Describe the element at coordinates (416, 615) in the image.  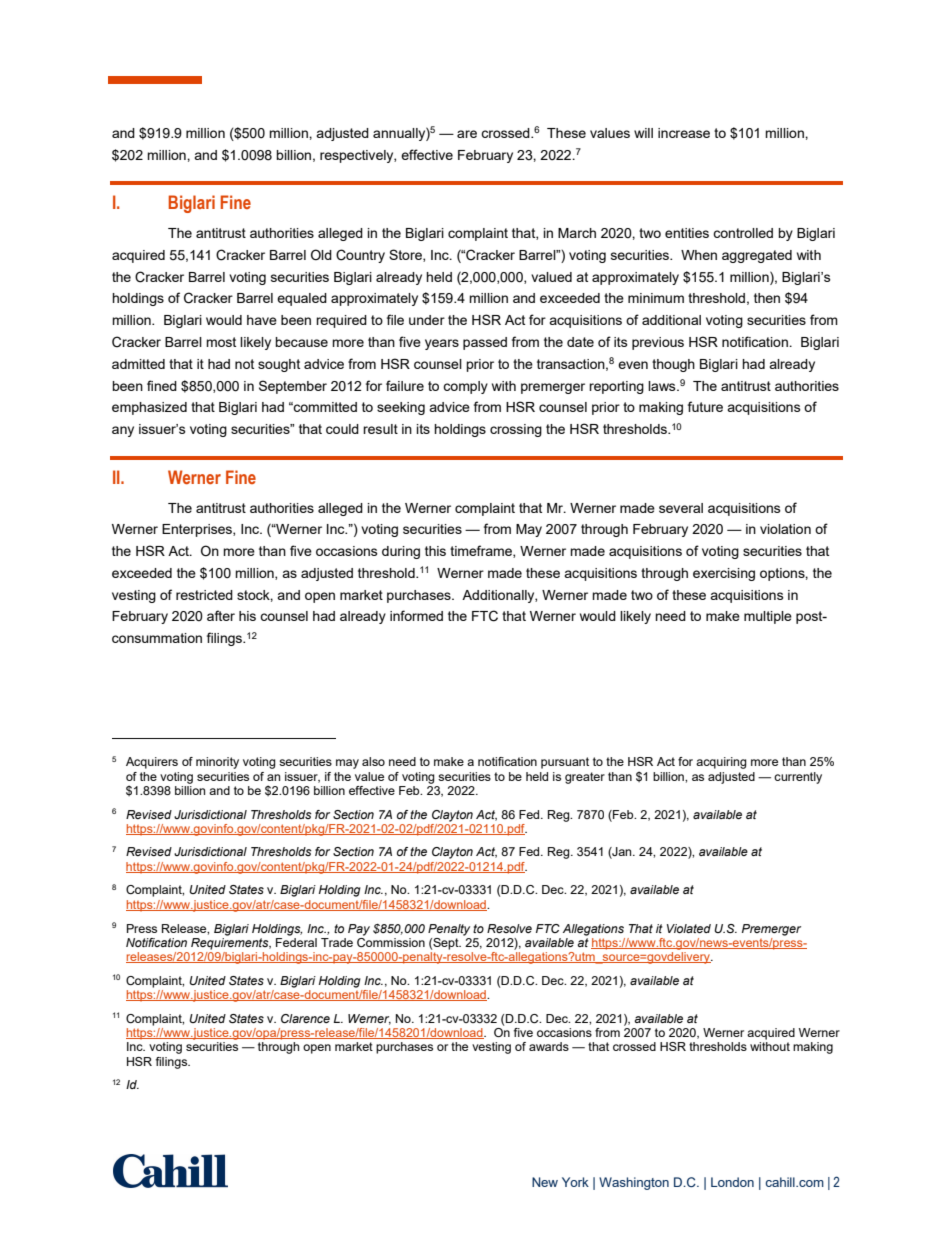
I see `informed` at that location.
